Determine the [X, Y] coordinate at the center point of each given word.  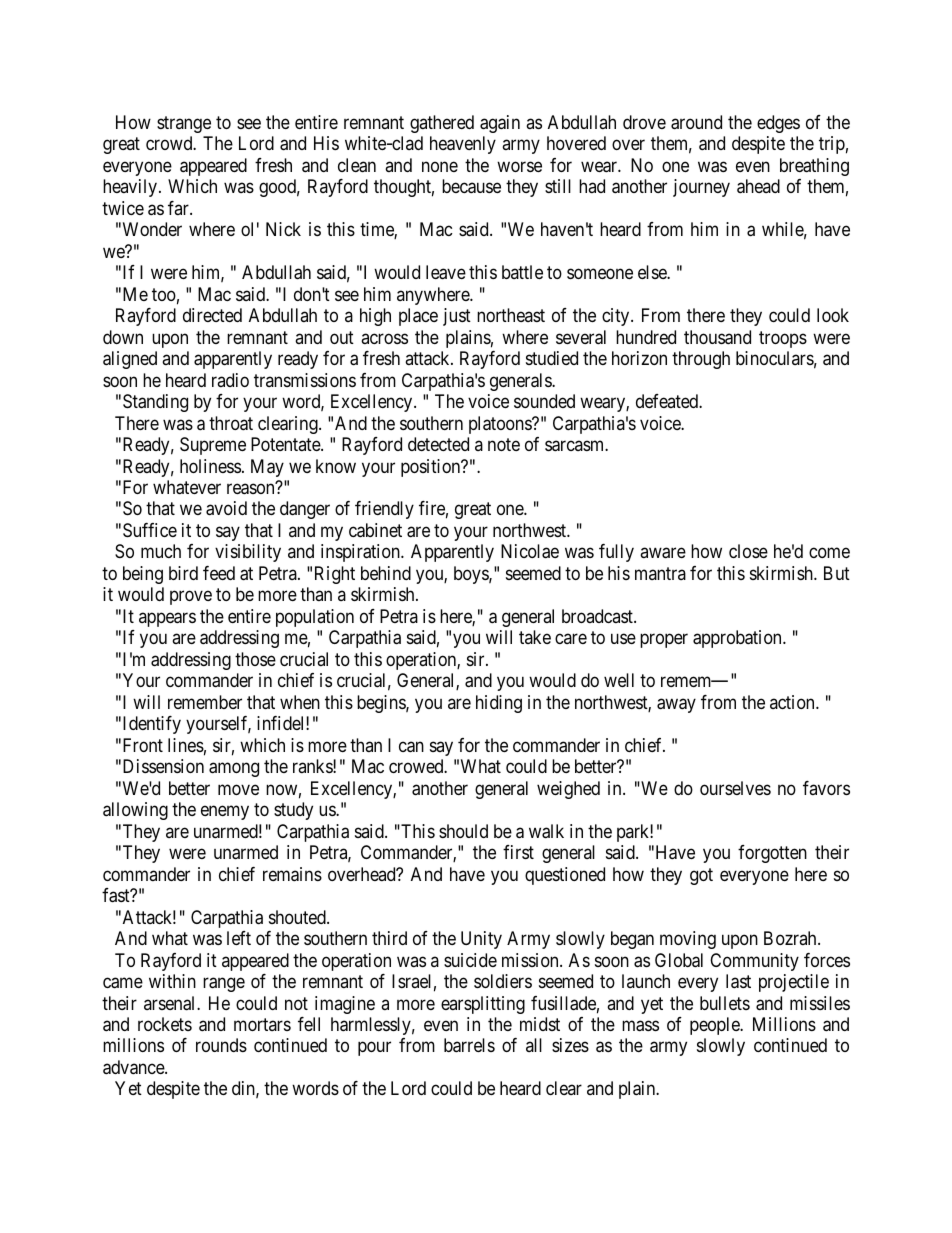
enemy [225, 813]
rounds [221, 1045]
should [463, 831]
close [748, 551]
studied [552, 358]
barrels [469, 1045]
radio [230, 380]
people [715, 1026]
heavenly [463, 145]
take [535, 637]
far [179, 208]
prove [191, 598]
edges [778, 124]
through [701, 360]
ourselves [735, 788]
